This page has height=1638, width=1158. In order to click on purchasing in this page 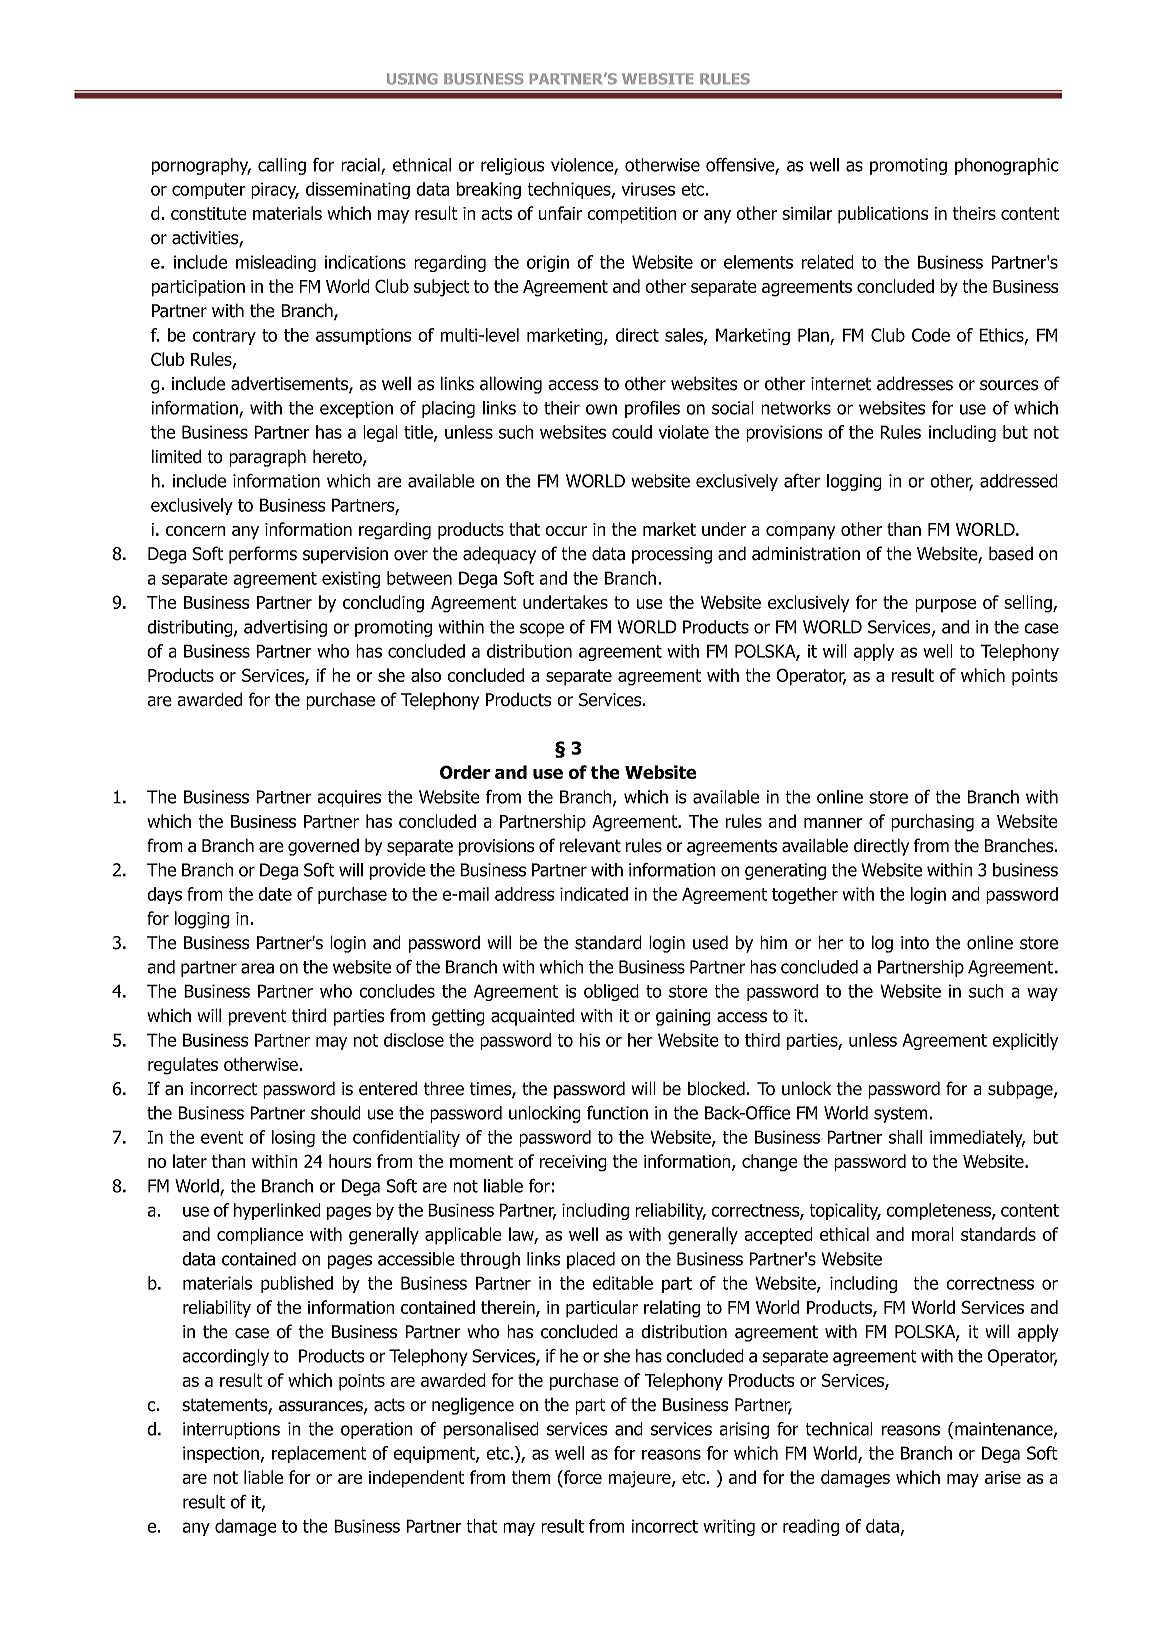, I will do `click(932, 823)`.
